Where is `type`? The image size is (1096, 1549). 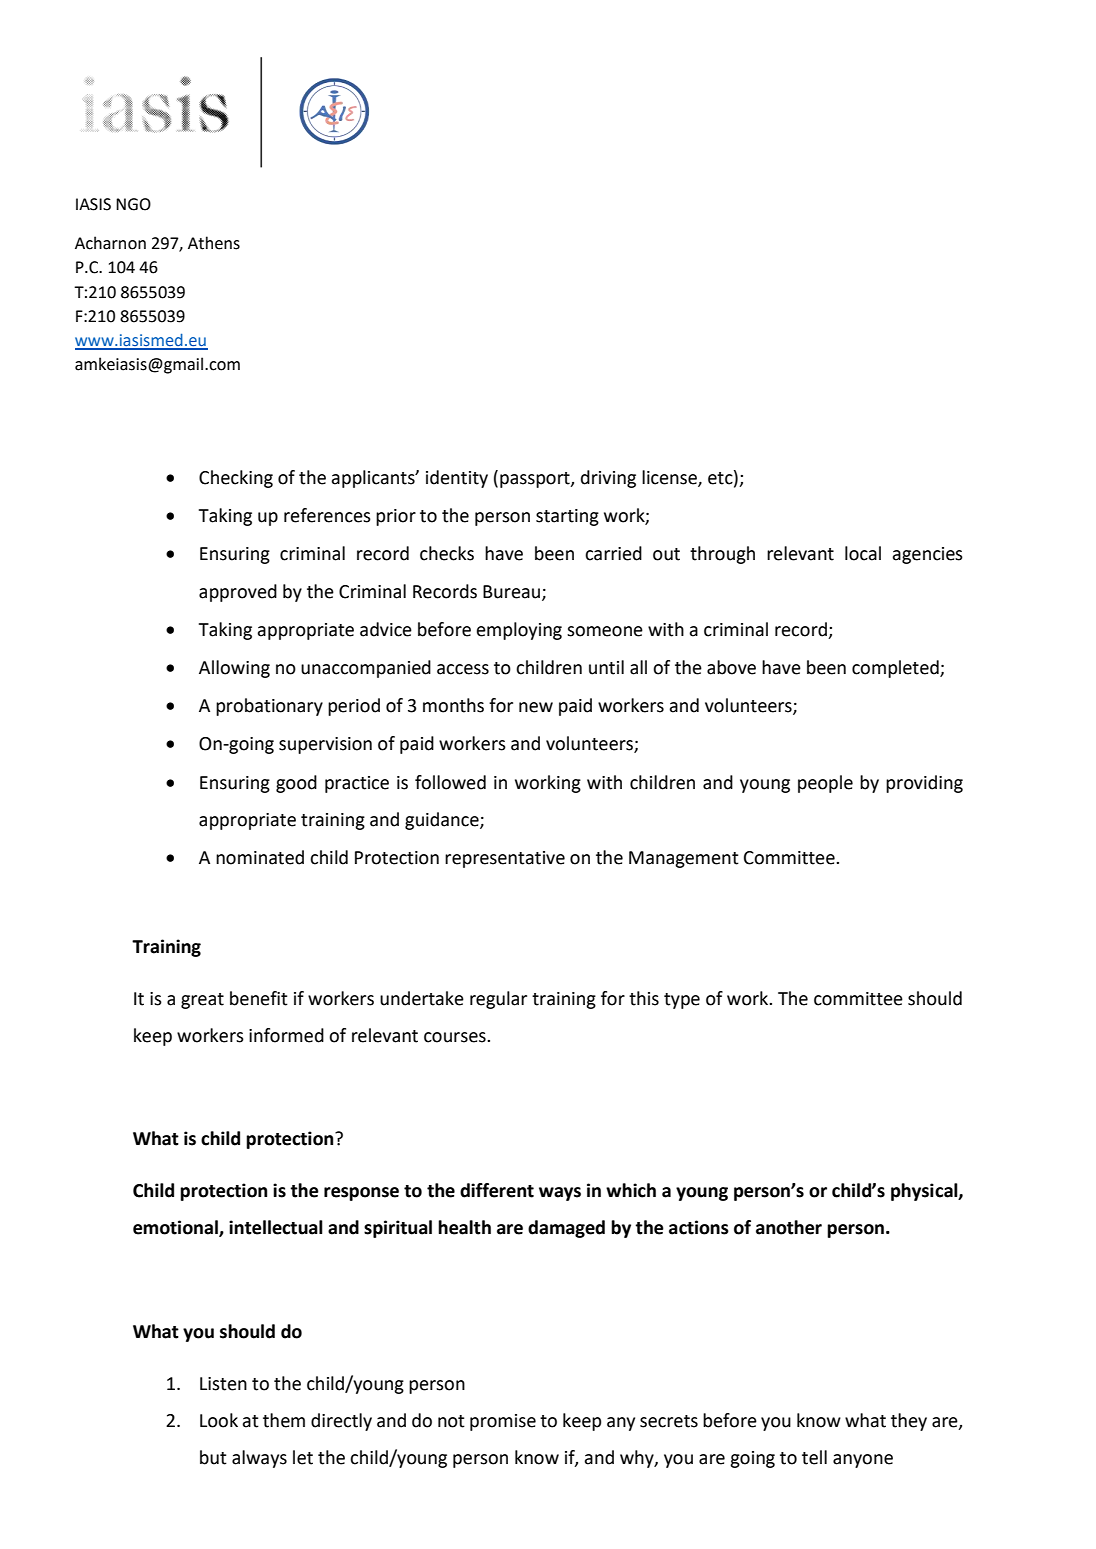
type is located at coordinates (682, 1001).
